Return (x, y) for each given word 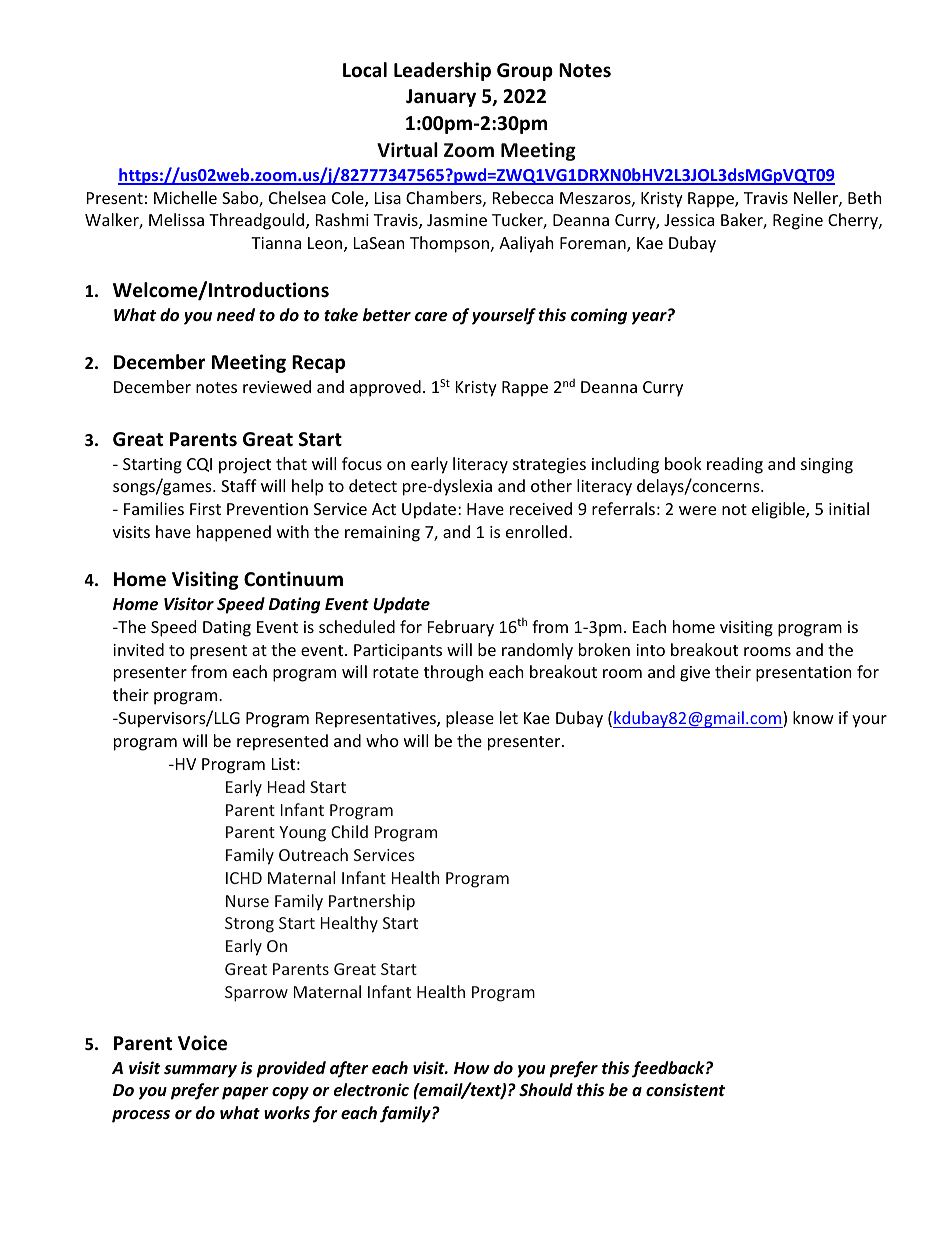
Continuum (293, 579)
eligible (779, 510)
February (461, 628)
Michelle (185, 197)
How (472, 1068)
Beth (865, 197)
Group (525, 72)
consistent (685, 1090)
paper (245, 1093)
